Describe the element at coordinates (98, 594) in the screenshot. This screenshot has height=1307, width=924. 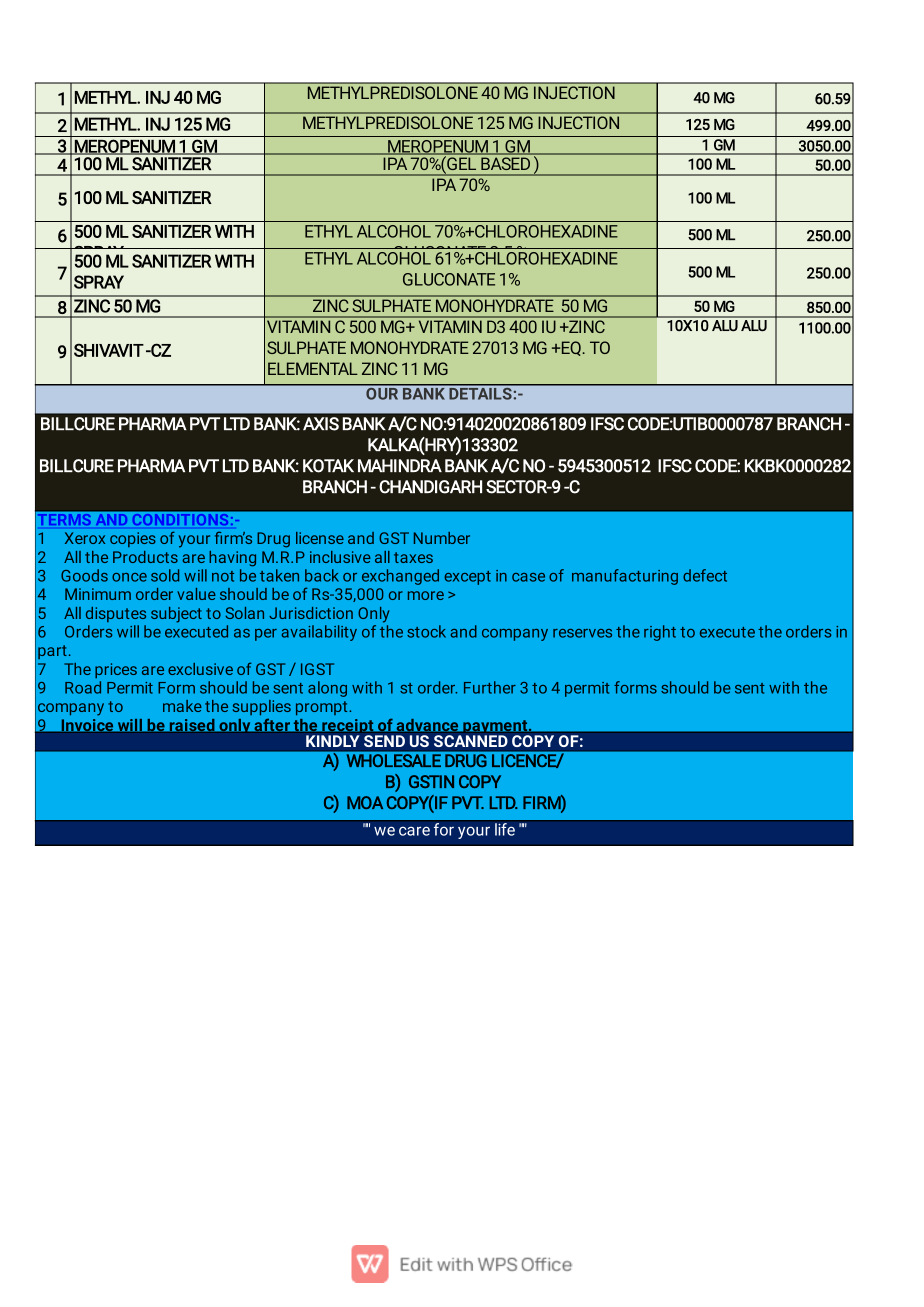
I see `Minimum` at that location.
